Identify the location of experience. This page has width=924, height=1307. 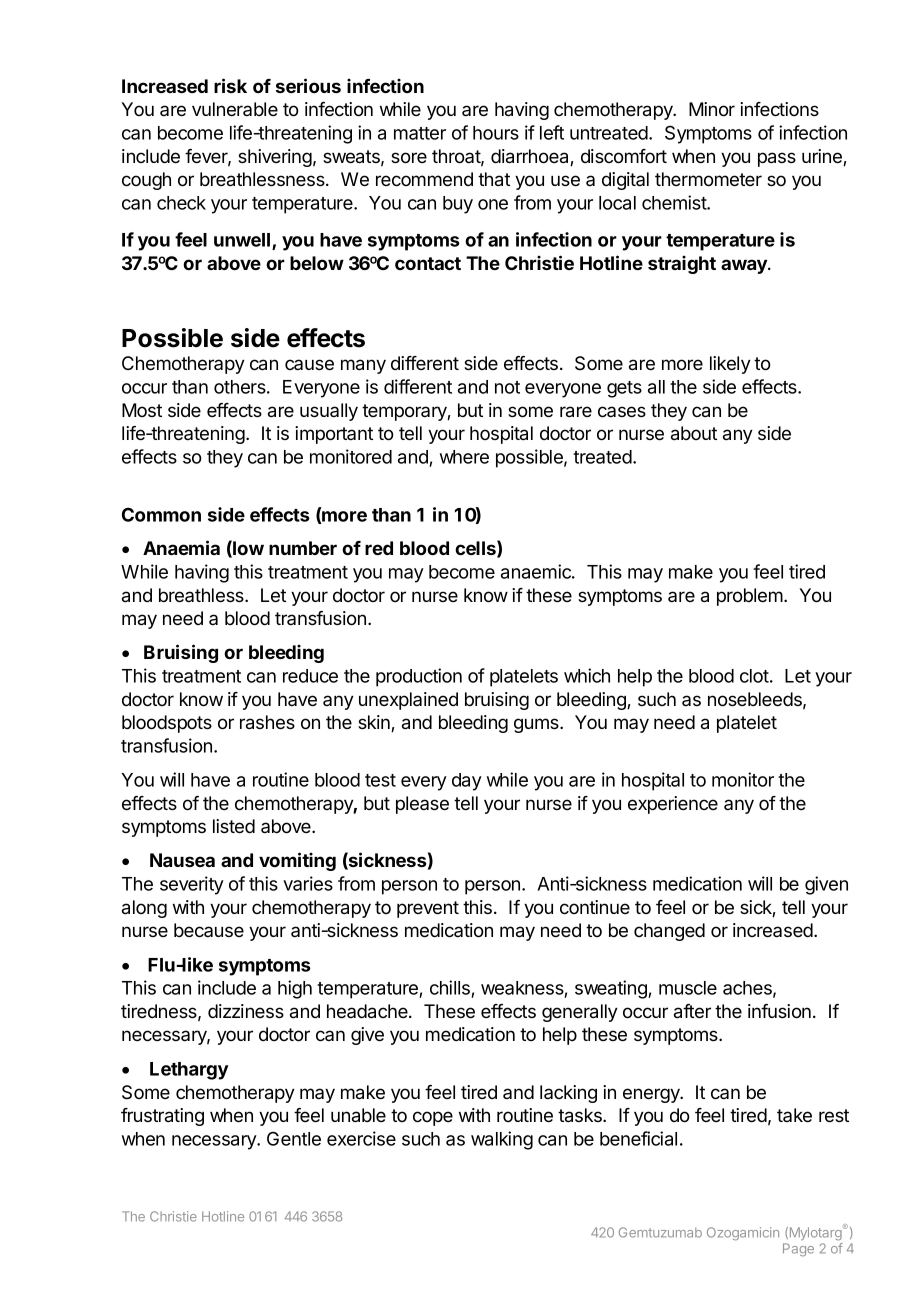
(673, 805).
